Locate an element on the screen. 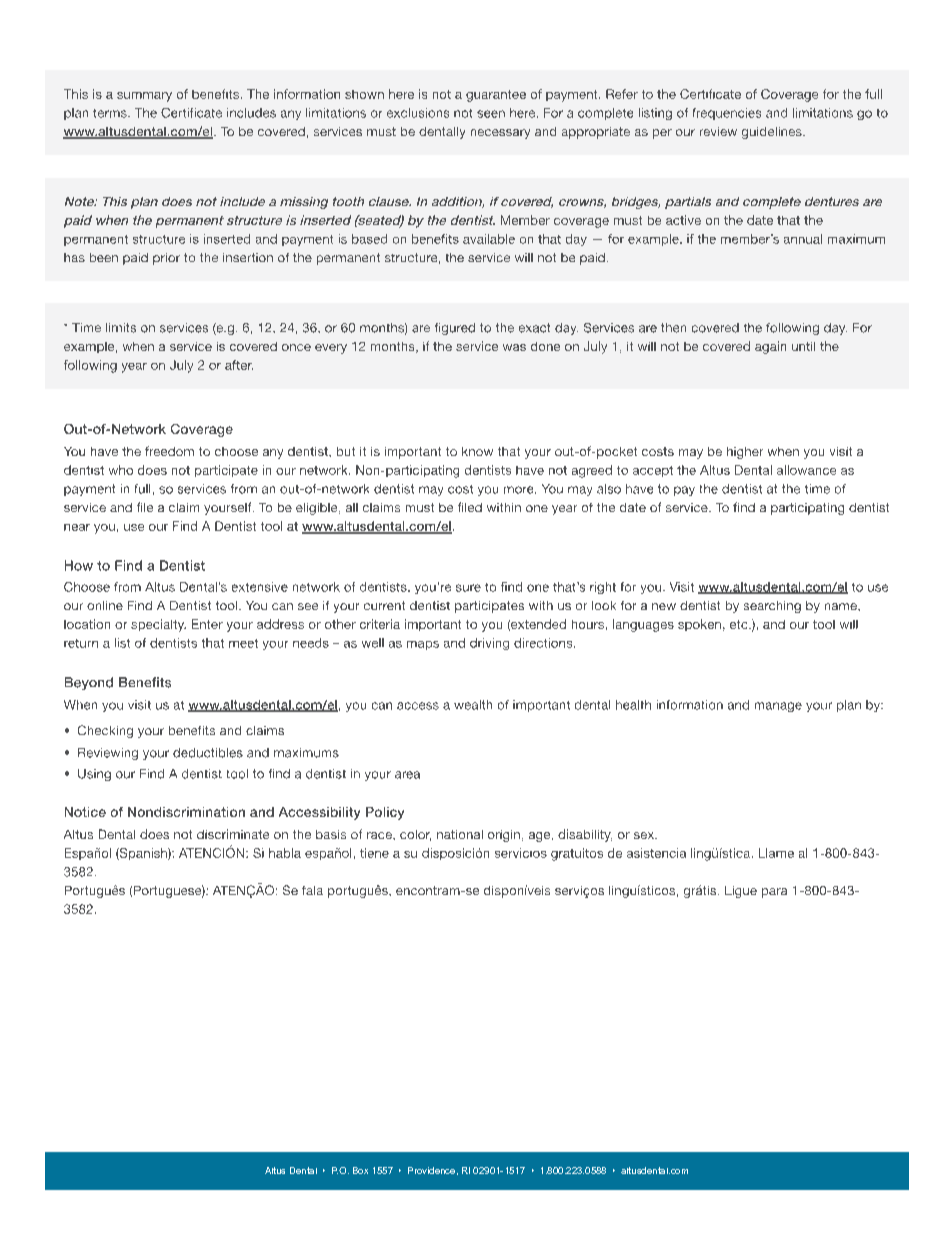  summary is located at coordinates (144, 97).
